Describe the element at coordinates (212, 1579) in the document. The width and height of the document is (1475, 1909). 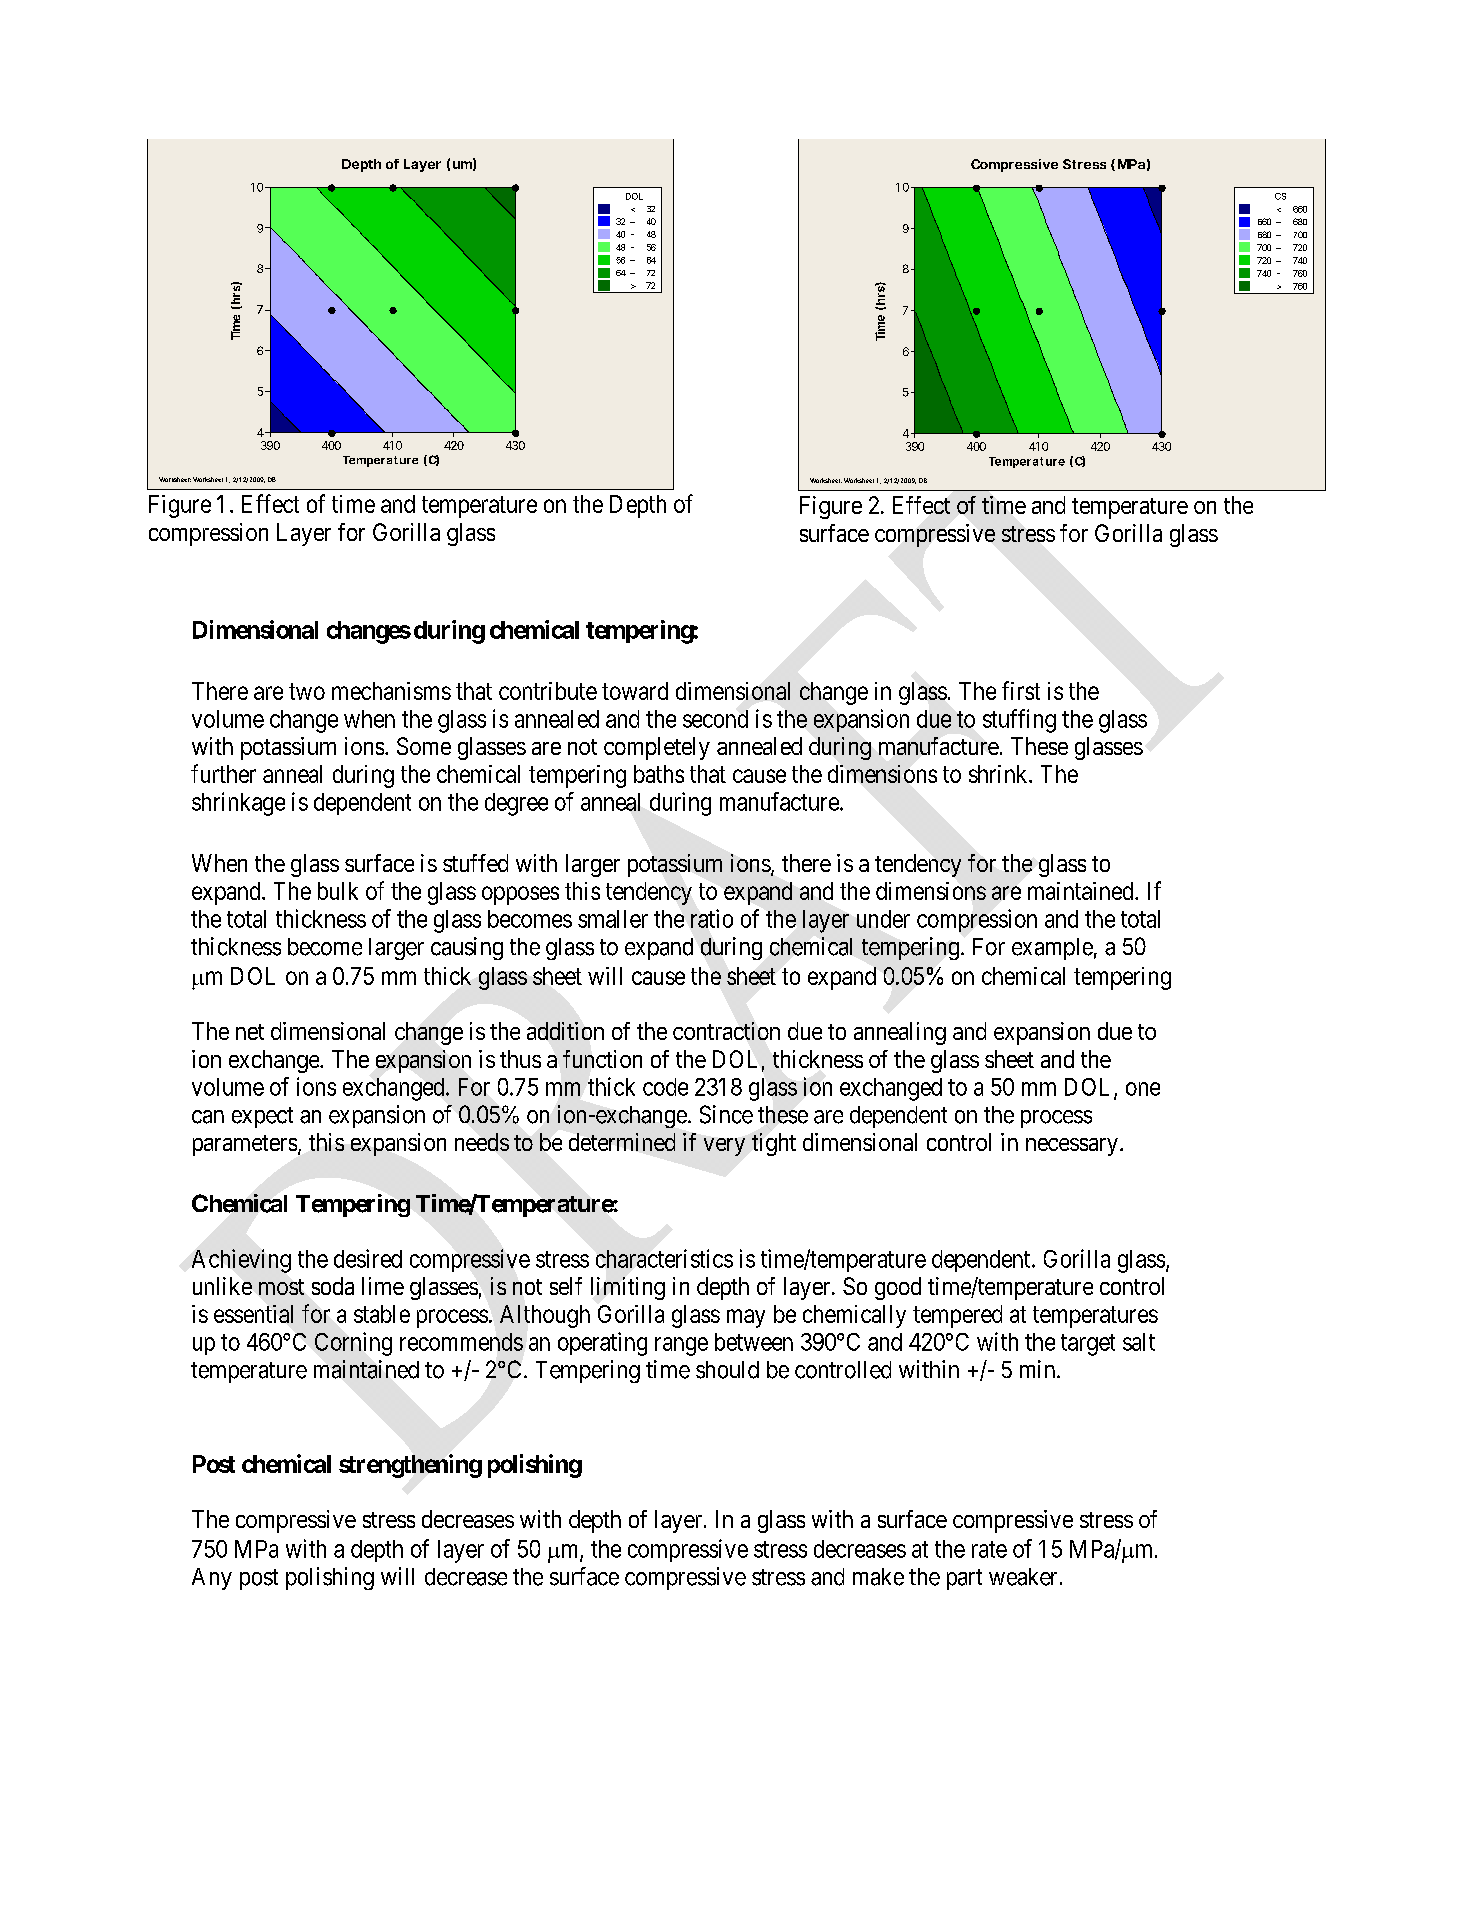
I see `Any` at that location.
